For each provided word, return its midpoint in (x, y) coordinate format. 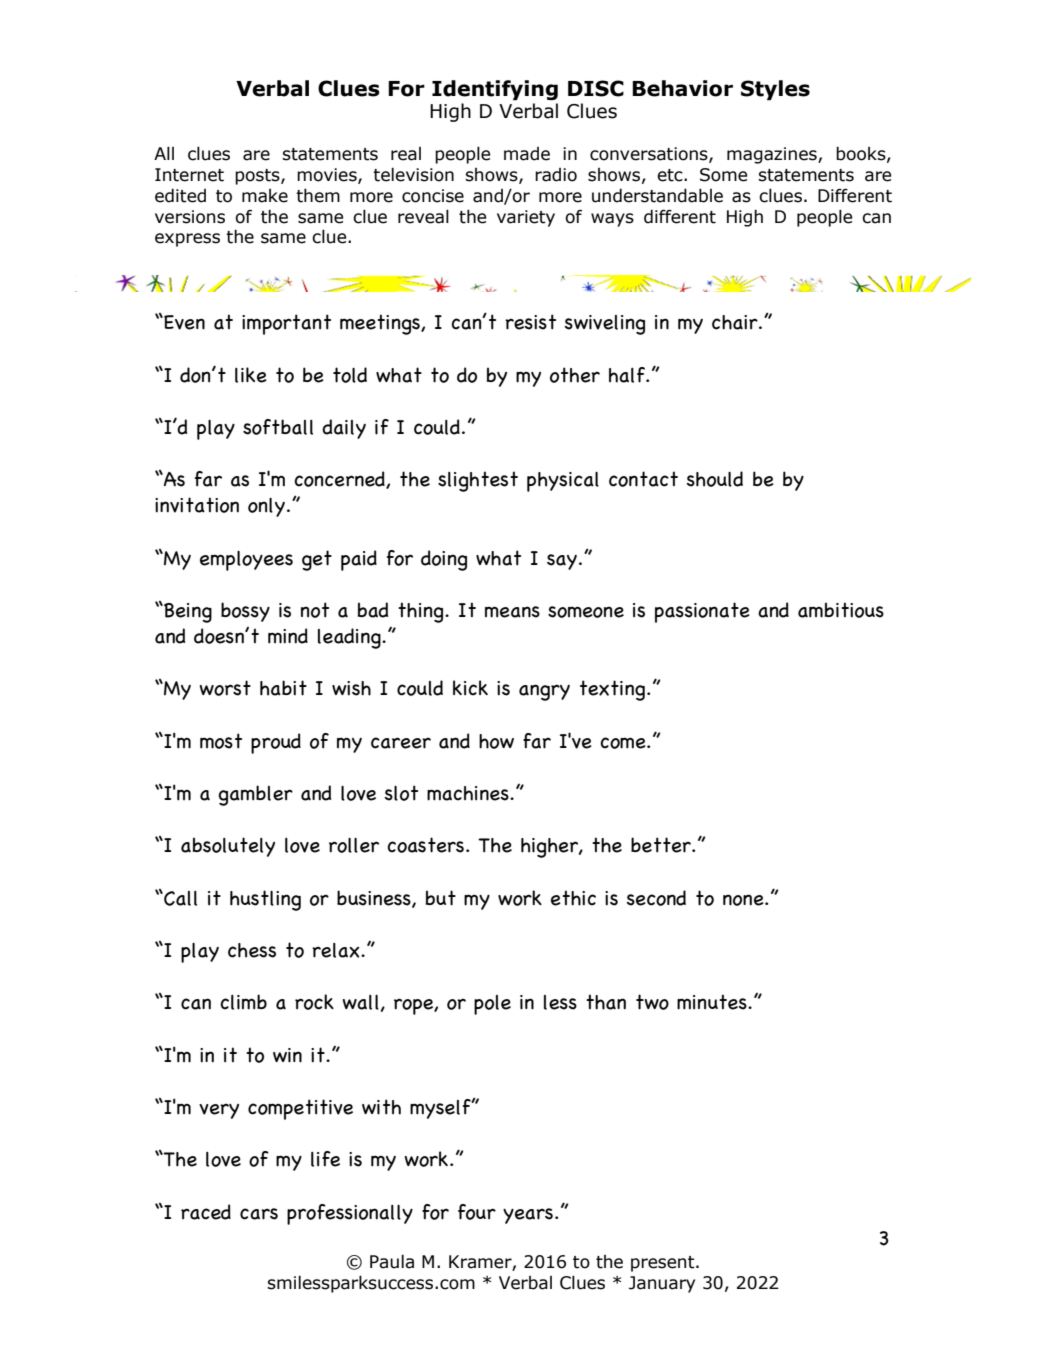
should (714, 479)
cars (259, 1214)
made (527, 154)
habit (283, 688)
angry (544, 692)
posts (258, 177)
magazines (773, 155)
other (575, 375)
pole (492, 1005)
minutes (713, 1002)
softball (278, 427)
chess (252, 950)
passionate (702, 612)
